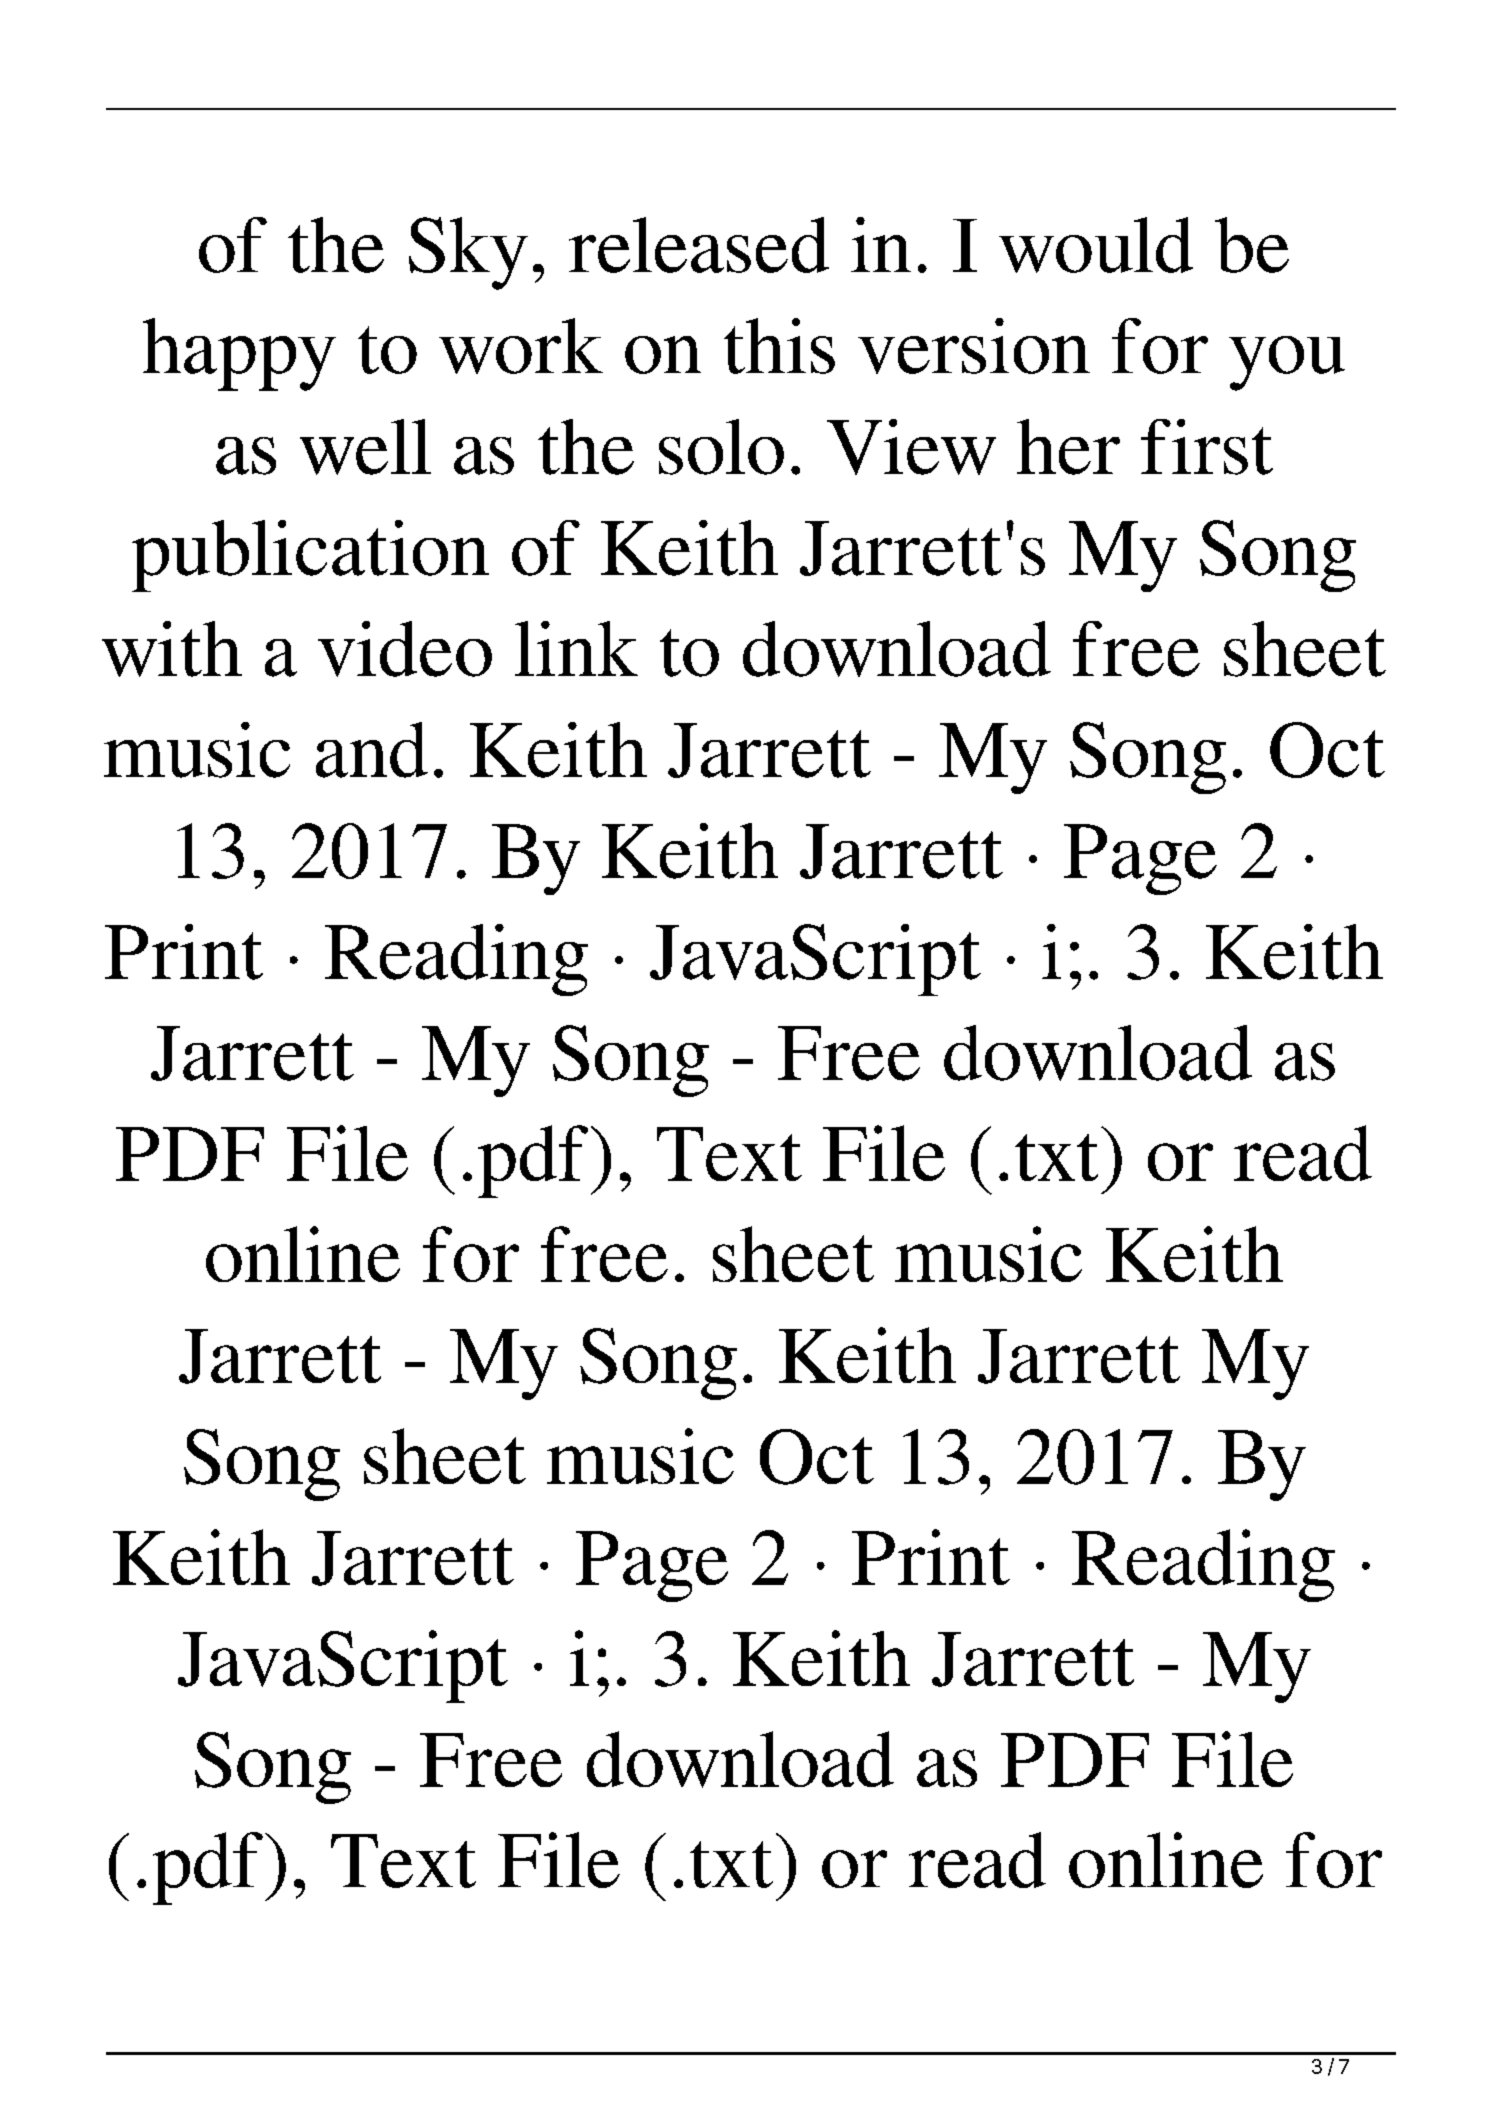 The width and height of the screenshot is (1502, 2125). Describe the element at coordinates (699, 245) in the screenshot. I see `released` at that location.
